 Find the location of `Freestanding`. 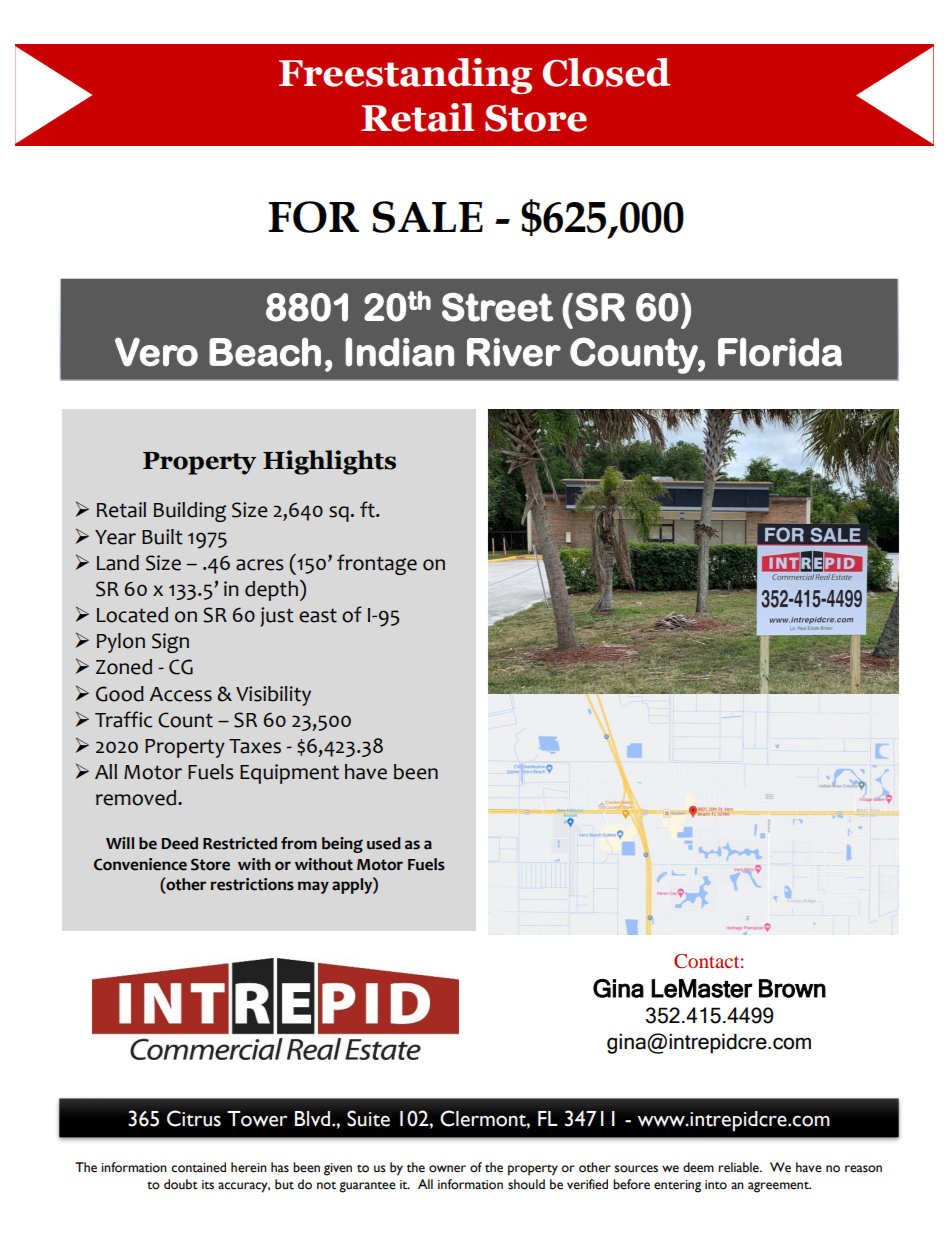

Freestanding is located at coordinates (405, 76).
